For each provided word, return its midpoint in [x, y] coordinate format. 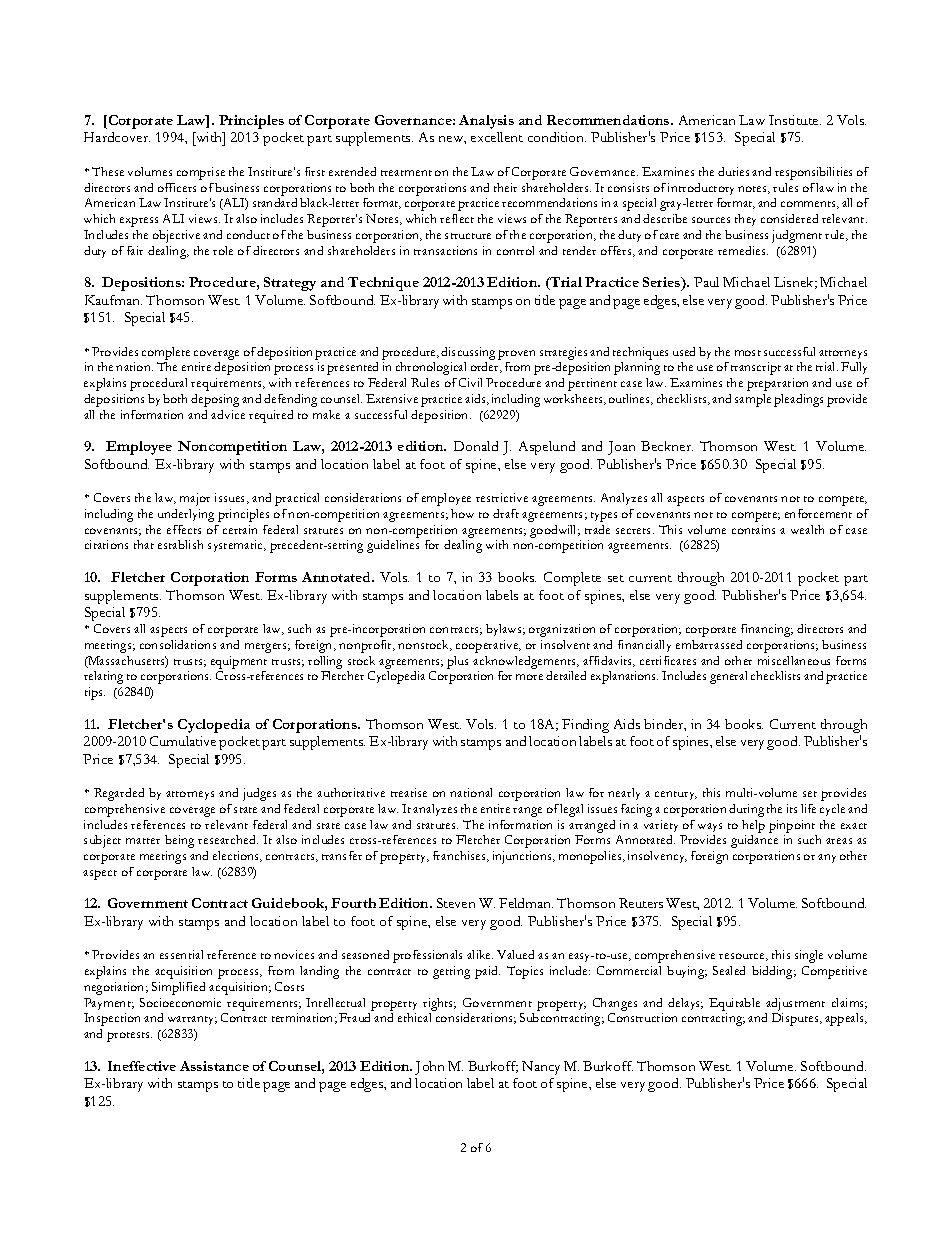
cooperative [488, 646]
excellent [497, 137]
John [429, 1068]
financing [767, 630]
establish [180, 544]
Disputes [796, 1019]
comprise [201, 173]
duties [733, 171]
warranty [192, 1020]
